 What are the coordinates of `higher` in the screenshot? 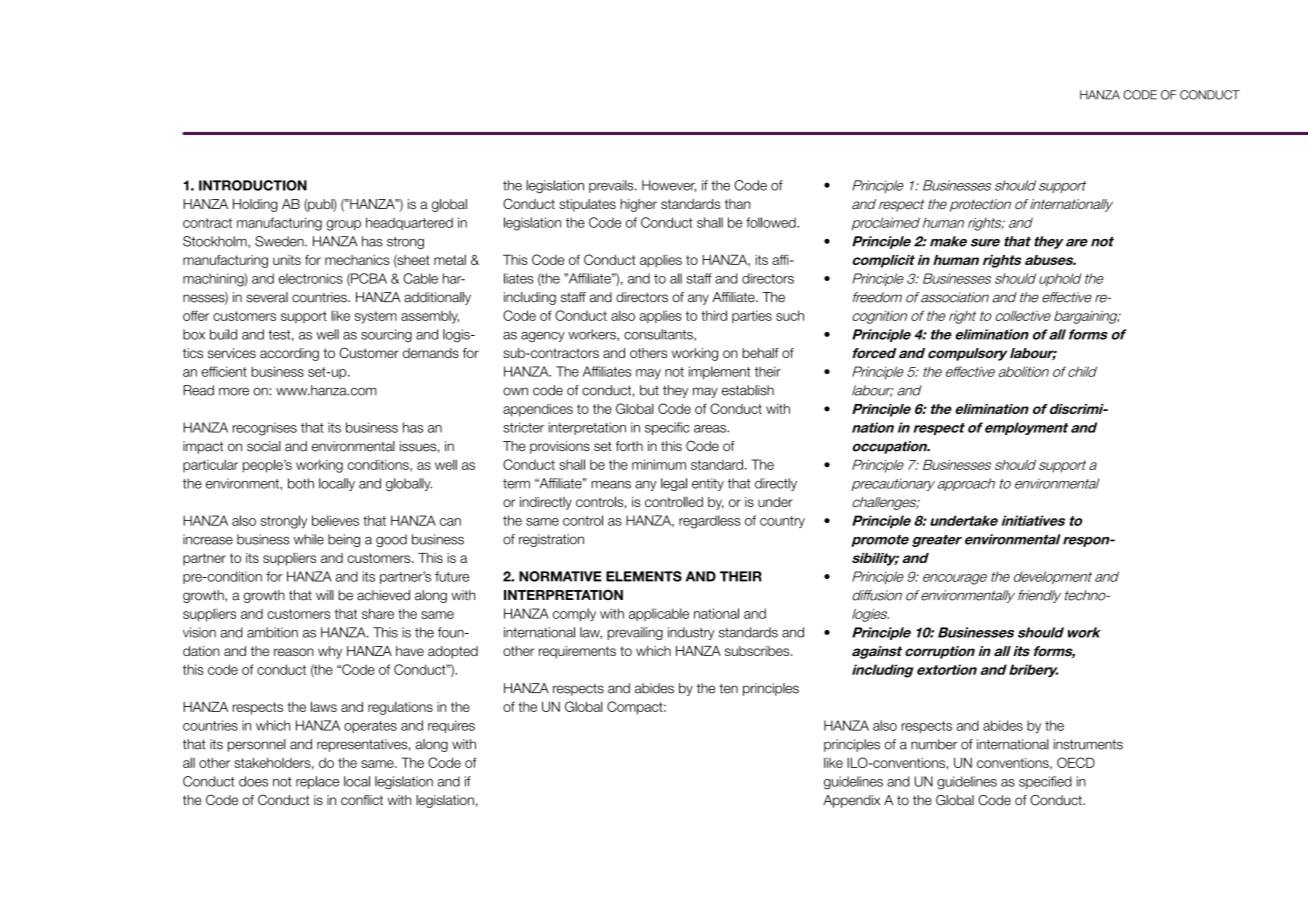 It's located at (638, 205).
